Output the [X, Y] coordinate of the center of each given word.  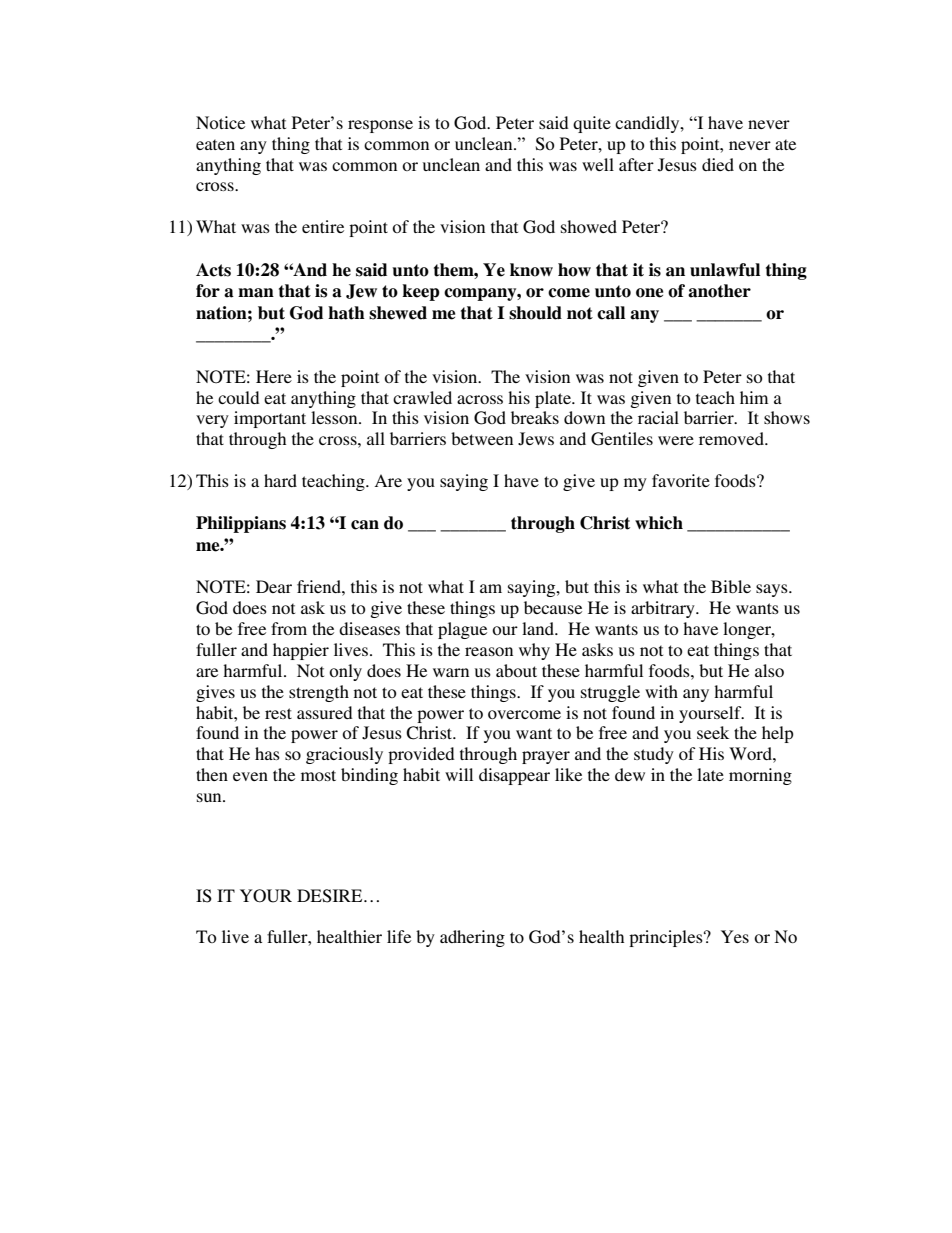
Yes [735, 936]
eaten [215, 144]
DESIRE [331, 896]
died [718, 164]
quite [592, 124]
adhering [472, 938]
